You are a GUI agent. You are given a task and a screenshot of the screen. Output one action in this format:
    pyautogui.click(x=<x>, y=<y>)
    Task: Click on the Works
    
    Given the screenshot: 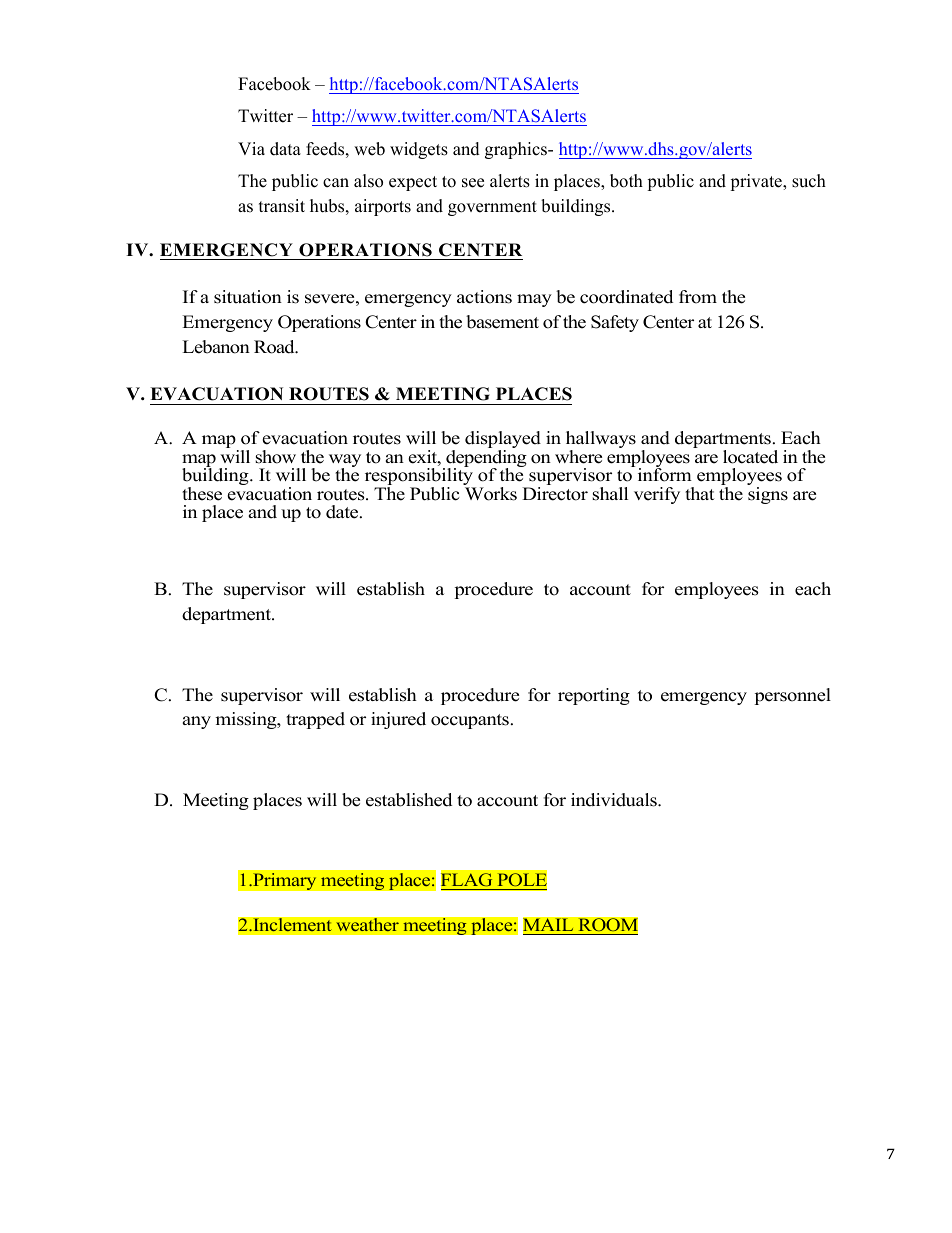 What is the action you would take?
    pyautogui.click(x=491, y=494)
